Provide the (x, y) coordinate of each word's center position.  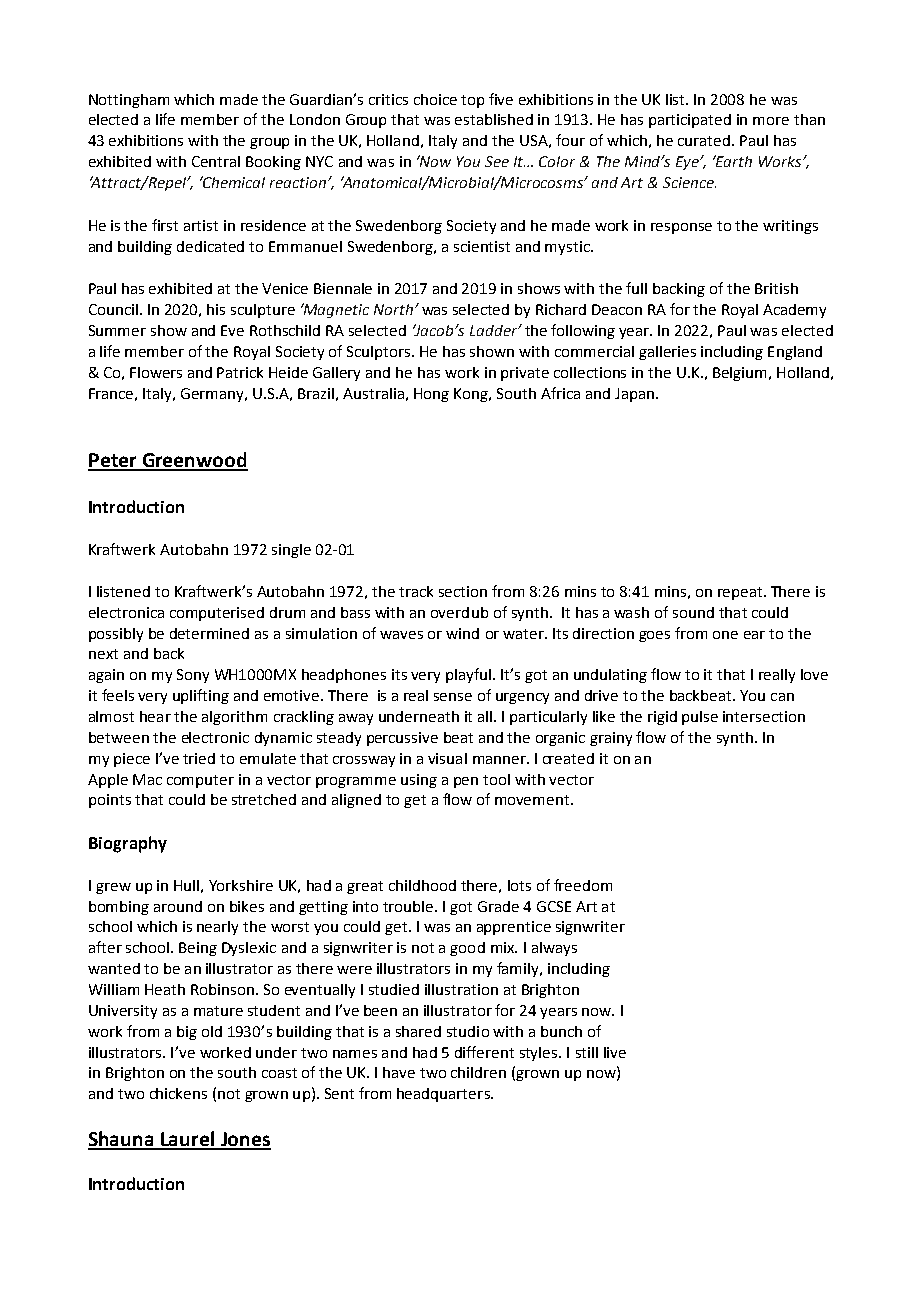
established (494, 119)
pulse (700, 718)
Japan (636, 395)
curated (705, 140)
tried (199, 758)
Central (216, 161)
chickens (178, 1093)
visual (447, 758)
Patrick (240, 372)
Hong (431, 395)
